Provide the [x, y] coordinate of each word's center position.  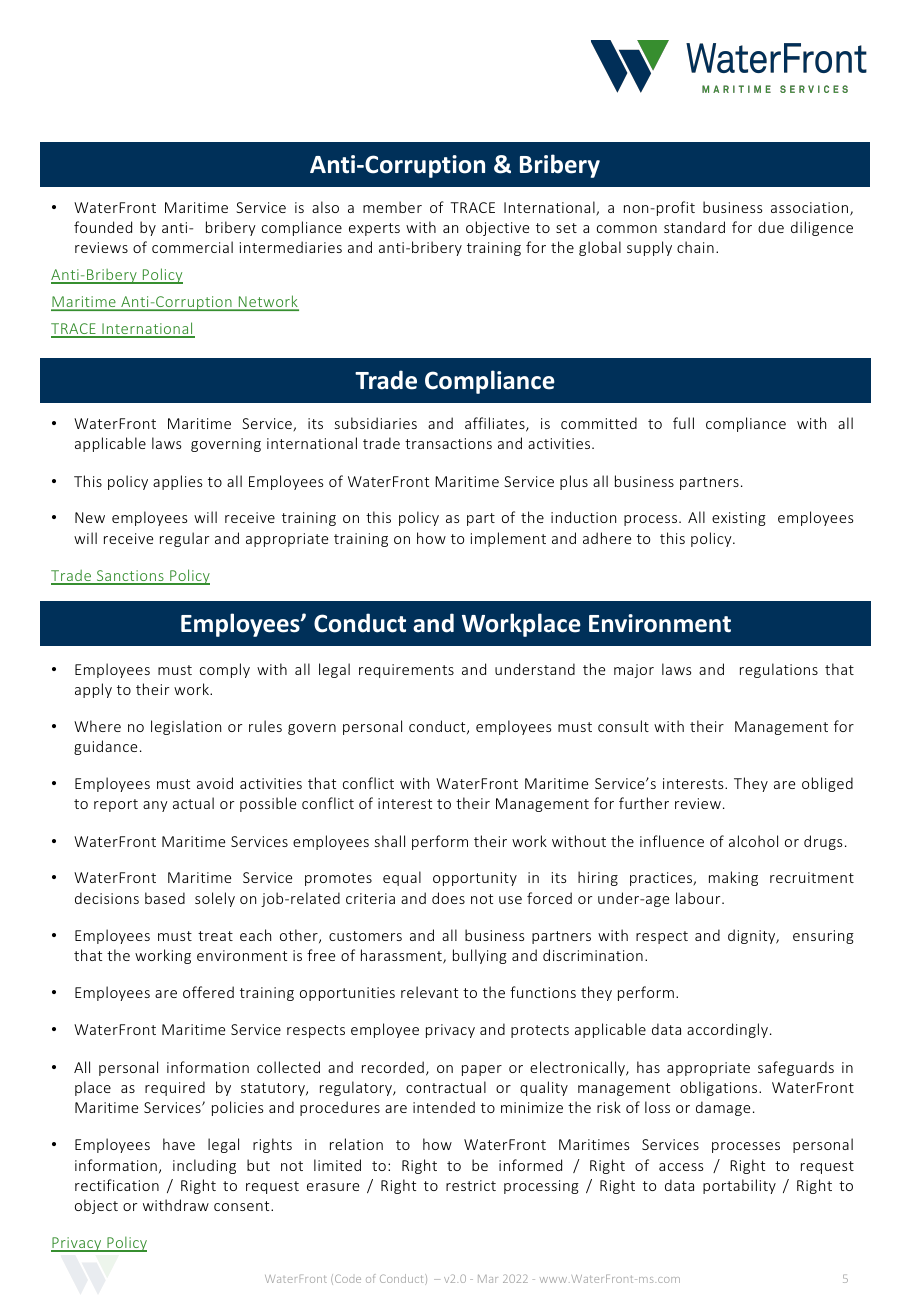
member [392, 207]
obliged [827, 784]
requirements [406, 671]
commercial [192, 247]
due [771, 227]
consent [243, 1206]
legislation [186, 727]
